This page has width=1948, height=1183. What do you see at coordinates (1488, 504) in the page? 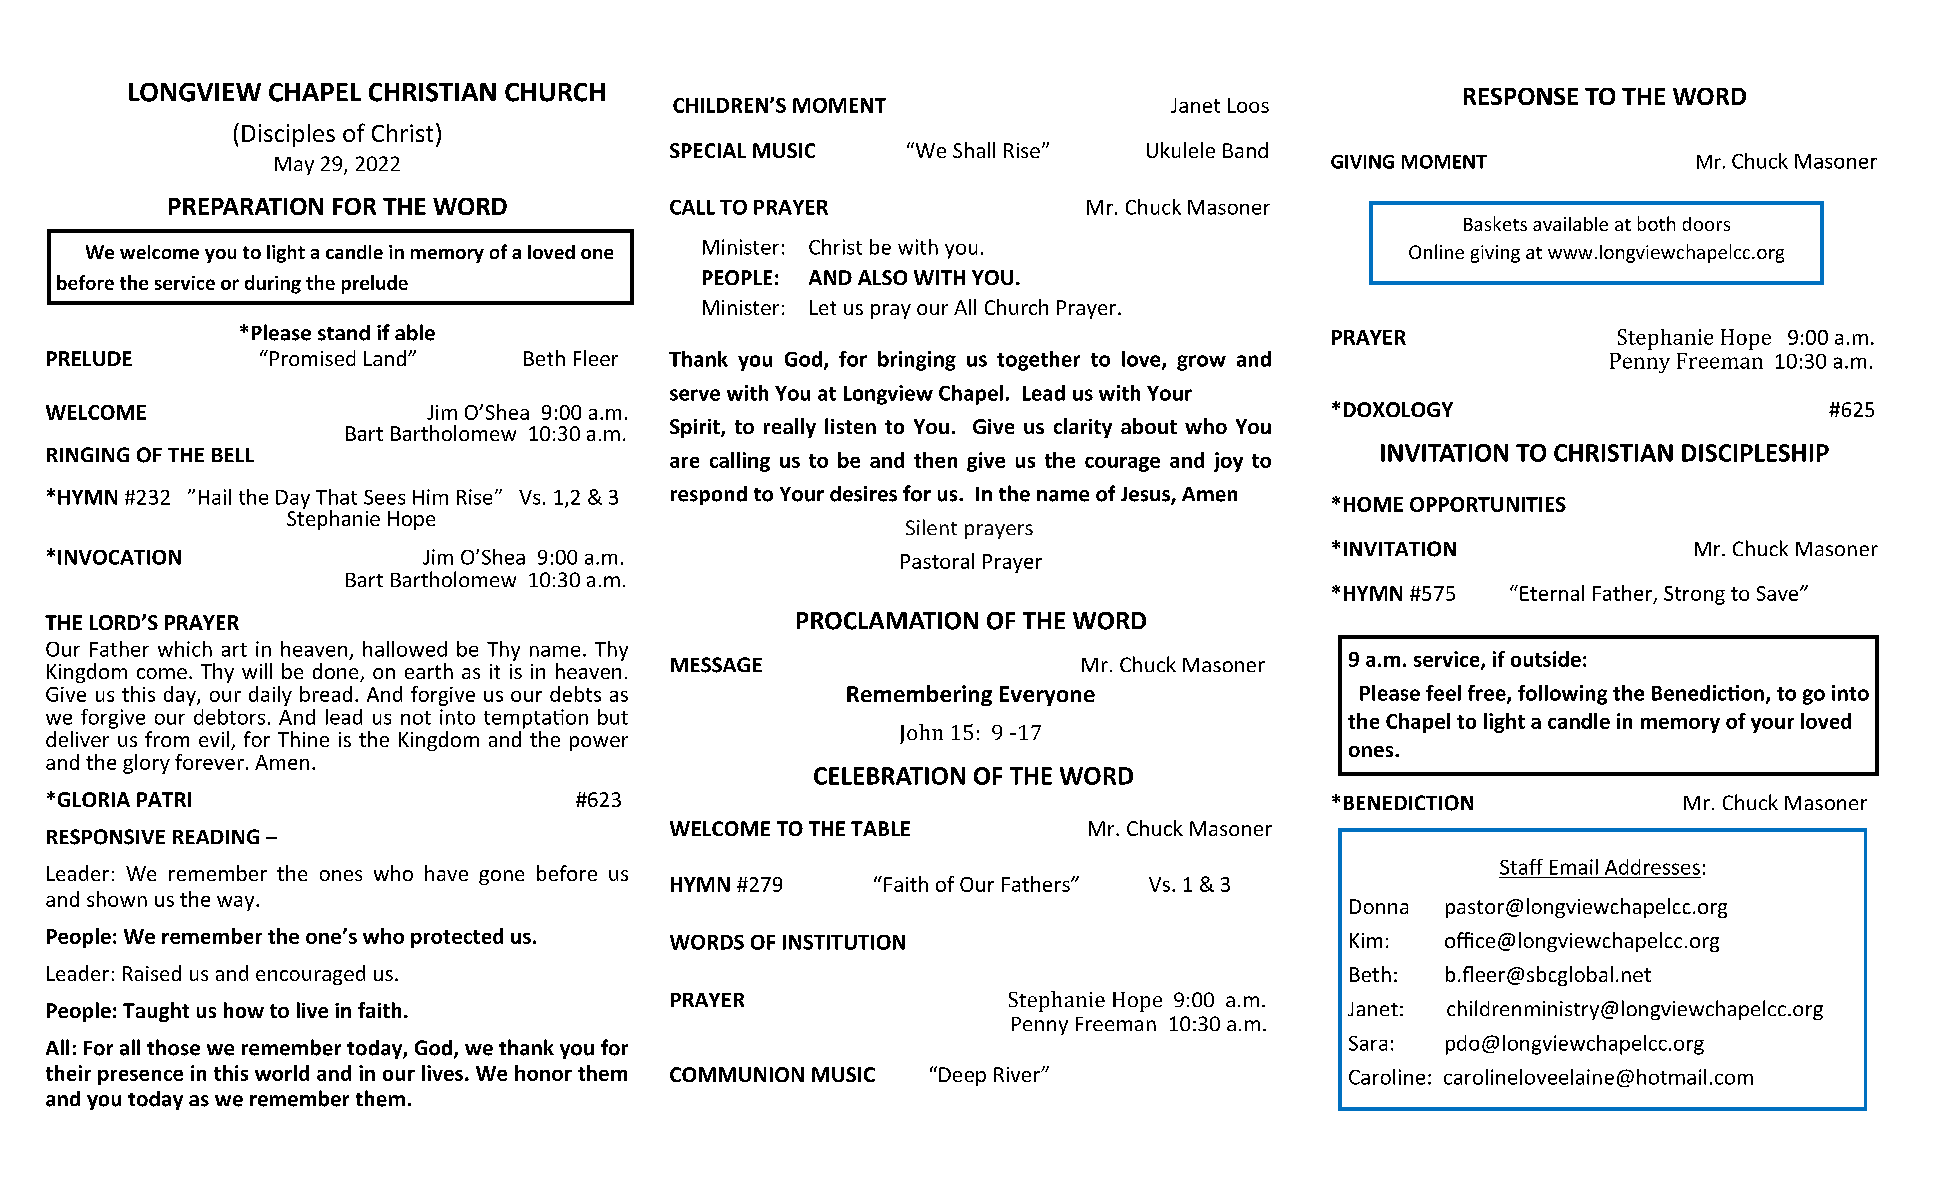
I see `OPPORTUNITIES` at bounding box center [1488, 504].
